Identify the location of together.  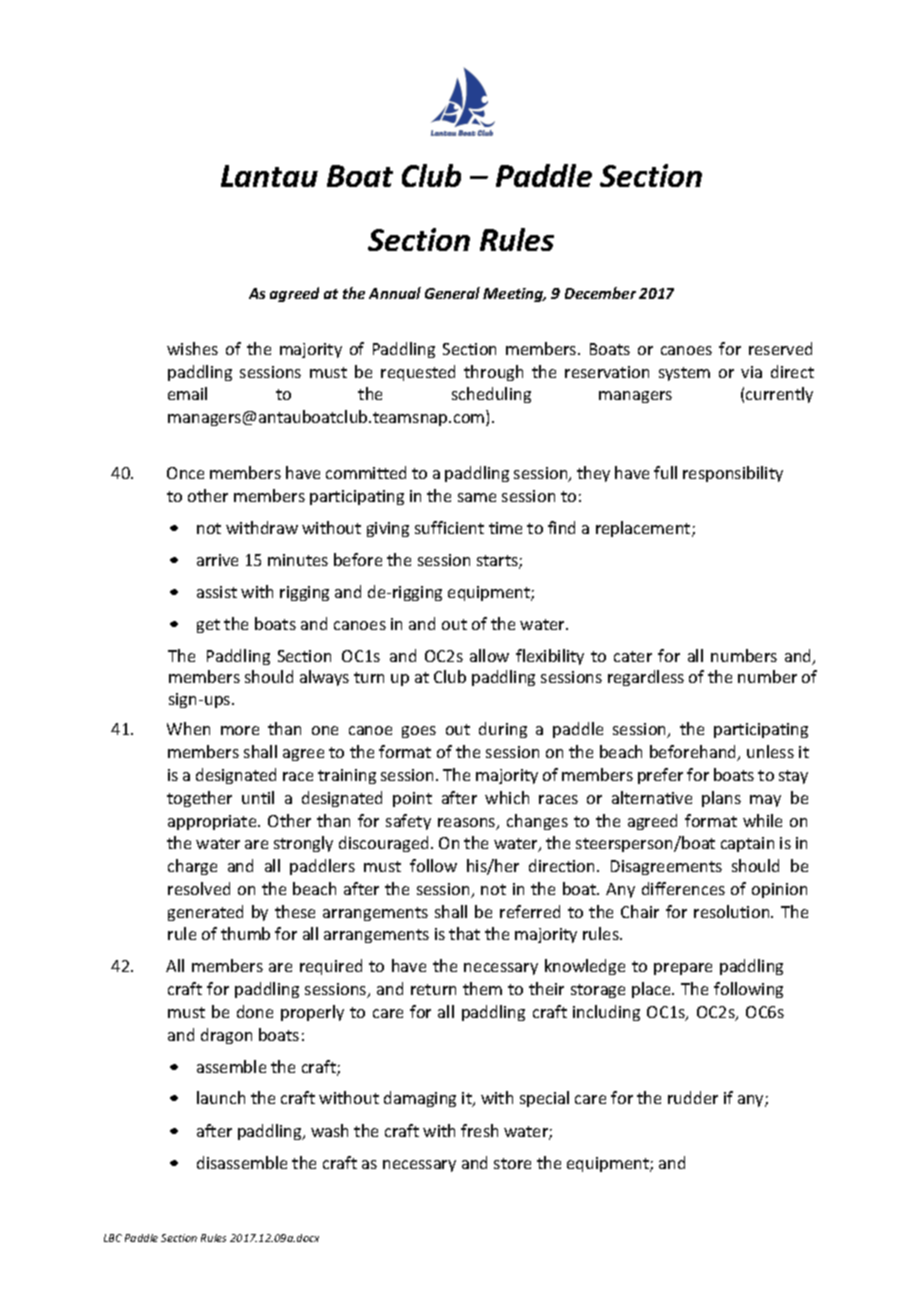
(199, 799).
